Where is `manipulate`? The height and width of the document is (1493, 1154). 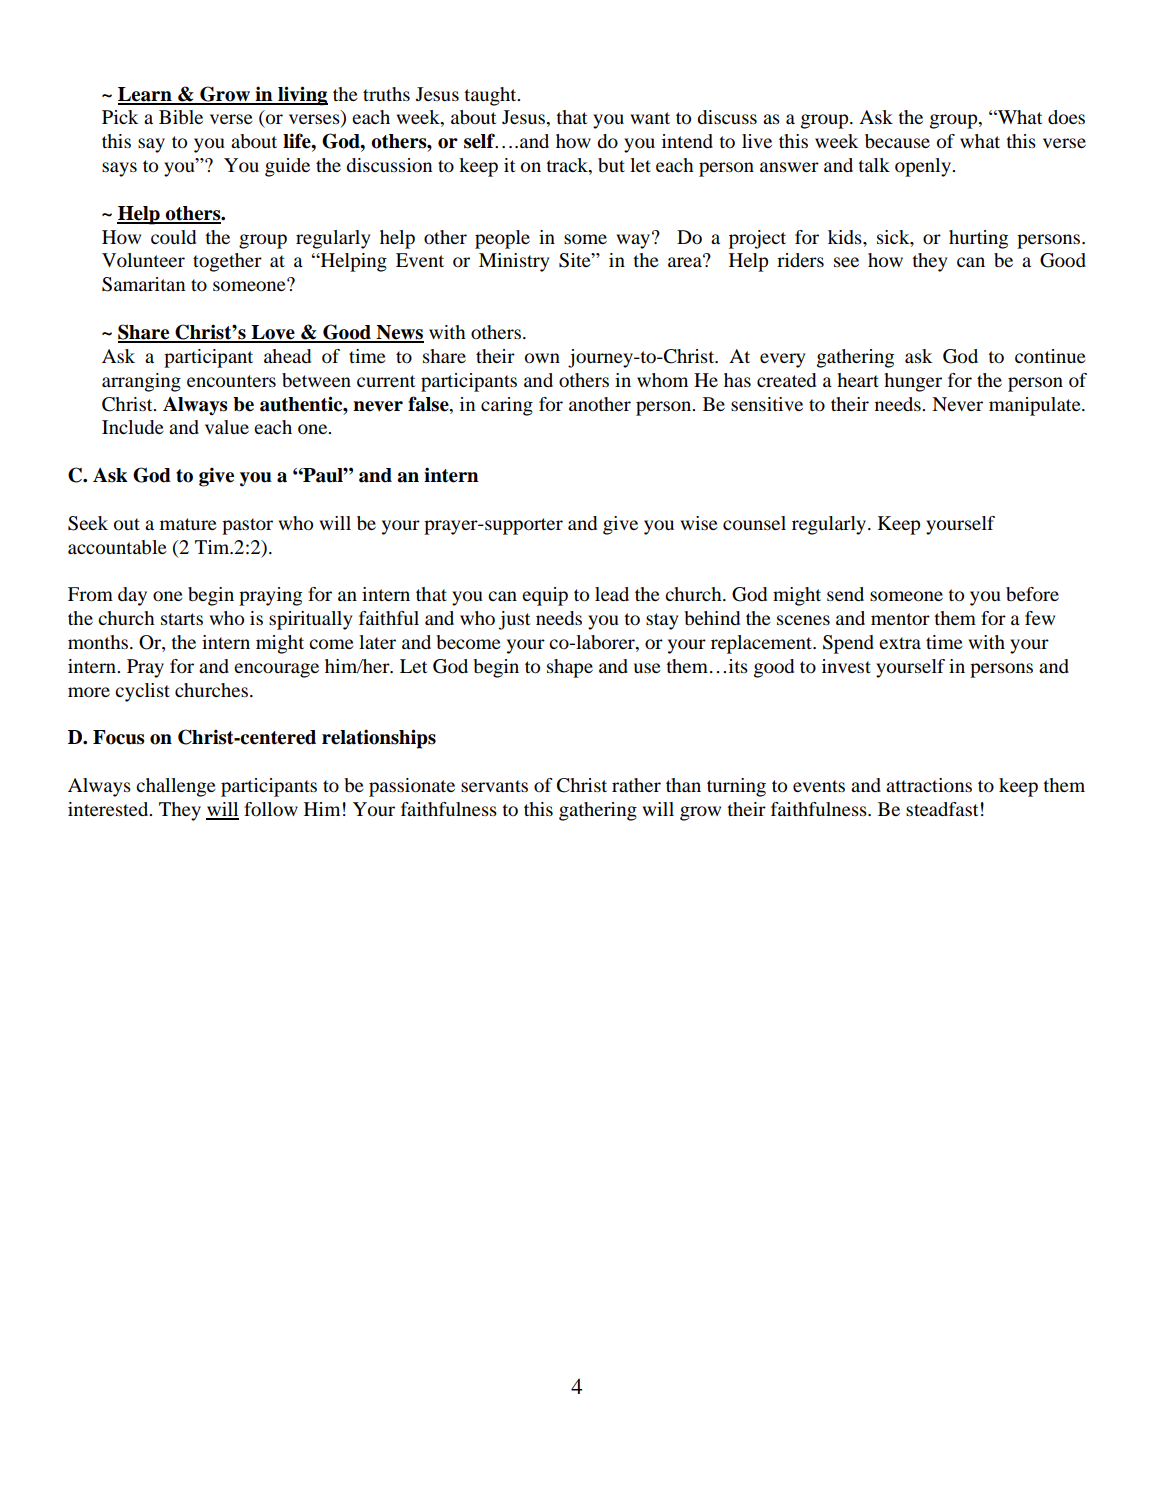
manipulate is located at coordinates (1036, 406).
